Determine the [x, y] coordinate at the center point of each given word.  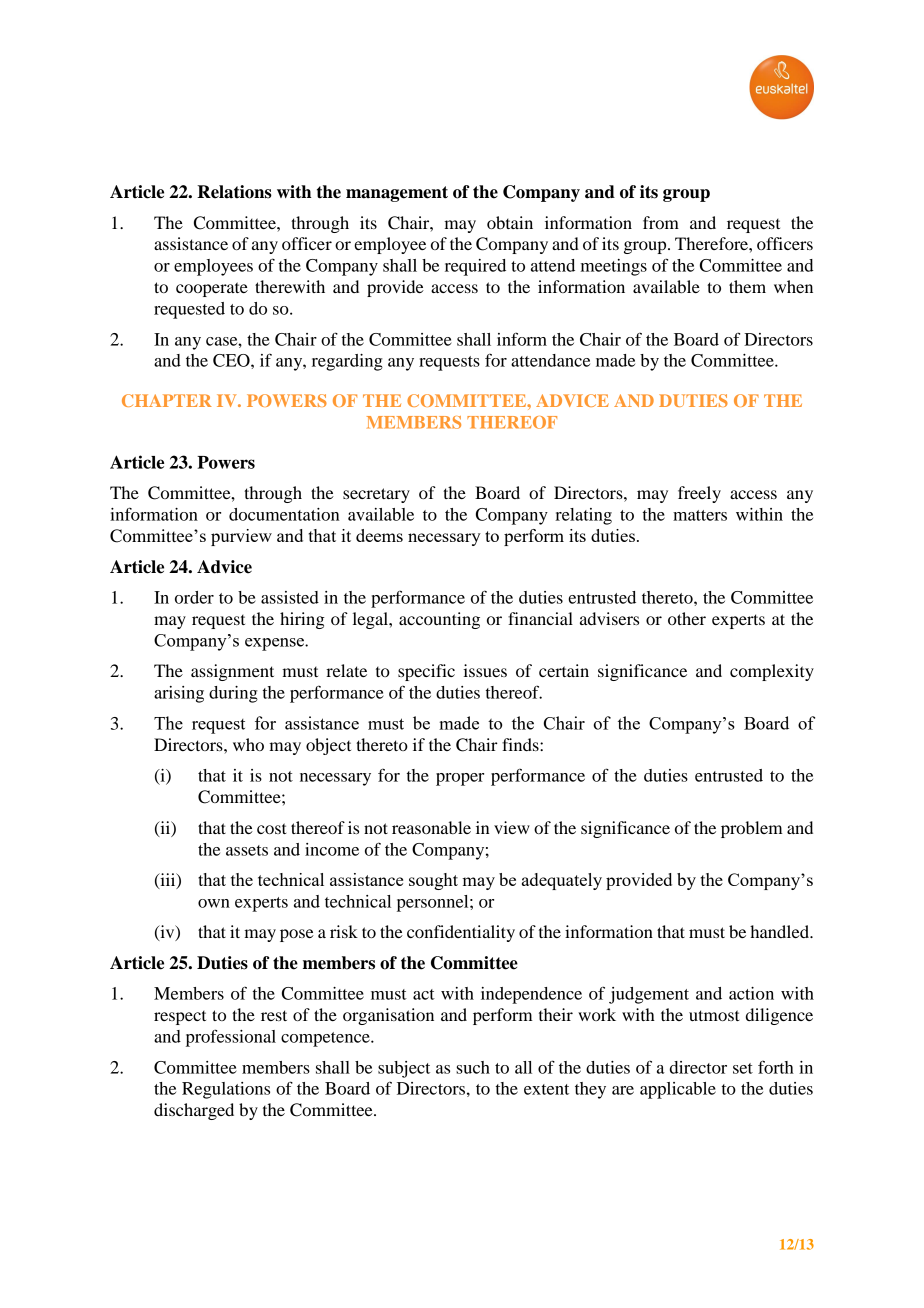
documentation [284, 514]
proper [460, 779]
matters [700, 515]
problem [752, 829]
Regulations [226, 1090]
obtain [510, 222]
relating [583, 516]
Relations [234, 192]
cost [271, 828]
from [661, 222]
